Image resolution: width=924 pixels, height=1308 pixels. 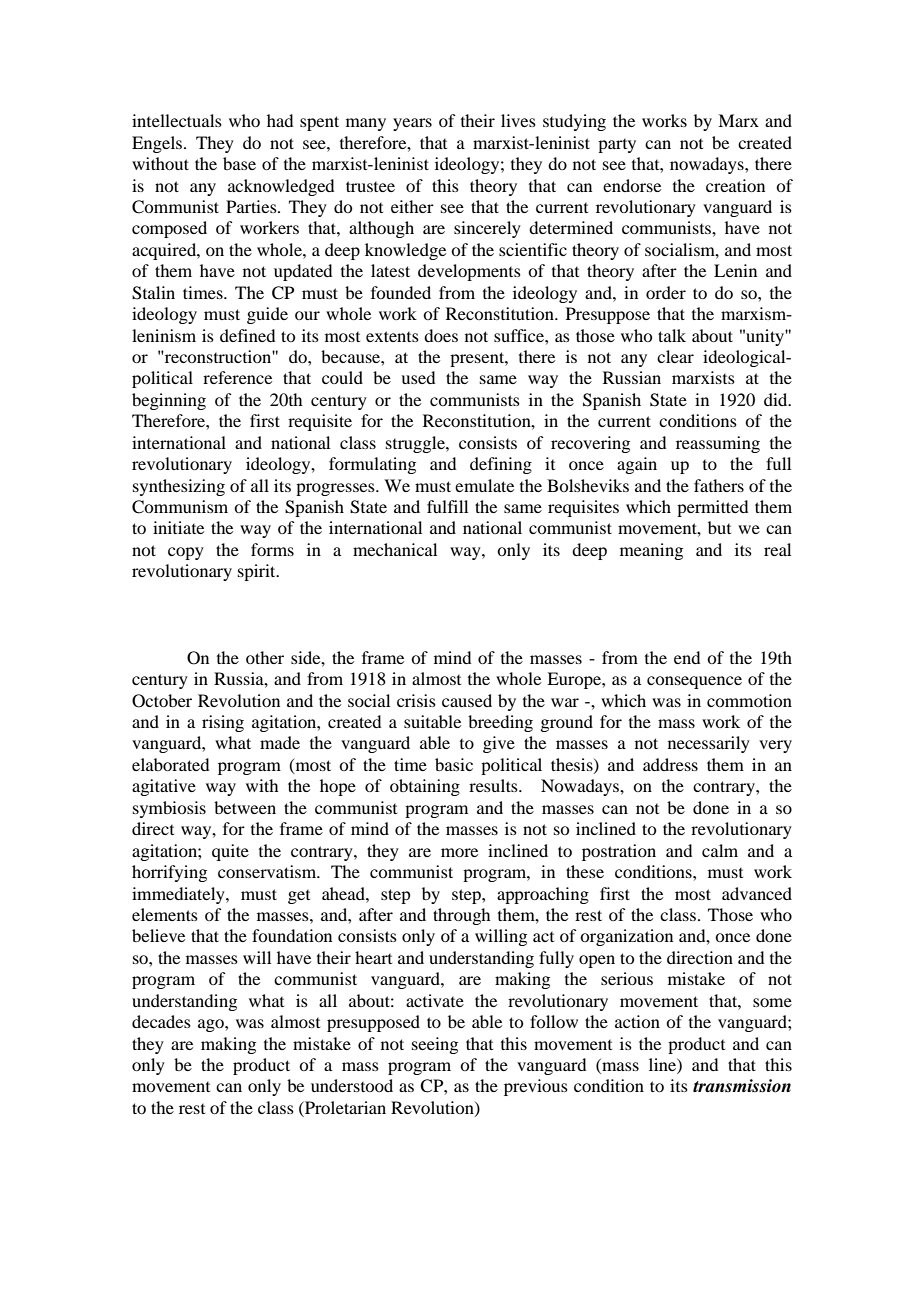 What do you see at coordinates (212, 1025) in the screenshot?
I see `ago` at bounding box center [212, 1025].
